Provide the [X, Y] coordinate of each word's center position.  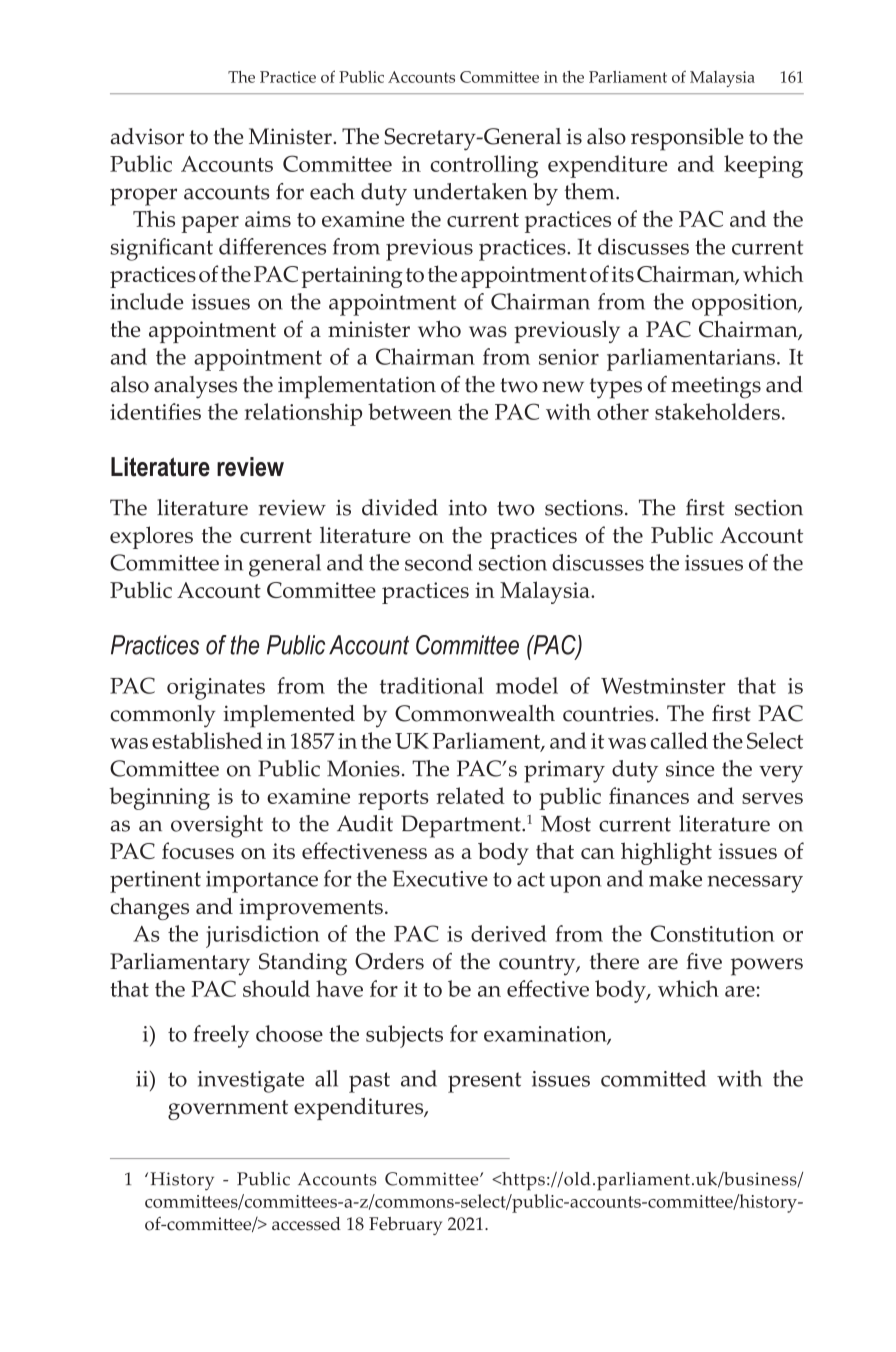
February [405, 1226]
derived [509, 933]
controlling [484, 166]
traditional [432, 685]
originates [216, 689]
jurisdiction [262, 936]
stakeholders [717, 411]
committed [653, 1078]
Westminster [663, 685]
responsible [687, 139]
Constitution [712, 933]
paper [210, 224]
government [228, 1110]
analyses [195, 387]
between [410, 411]
